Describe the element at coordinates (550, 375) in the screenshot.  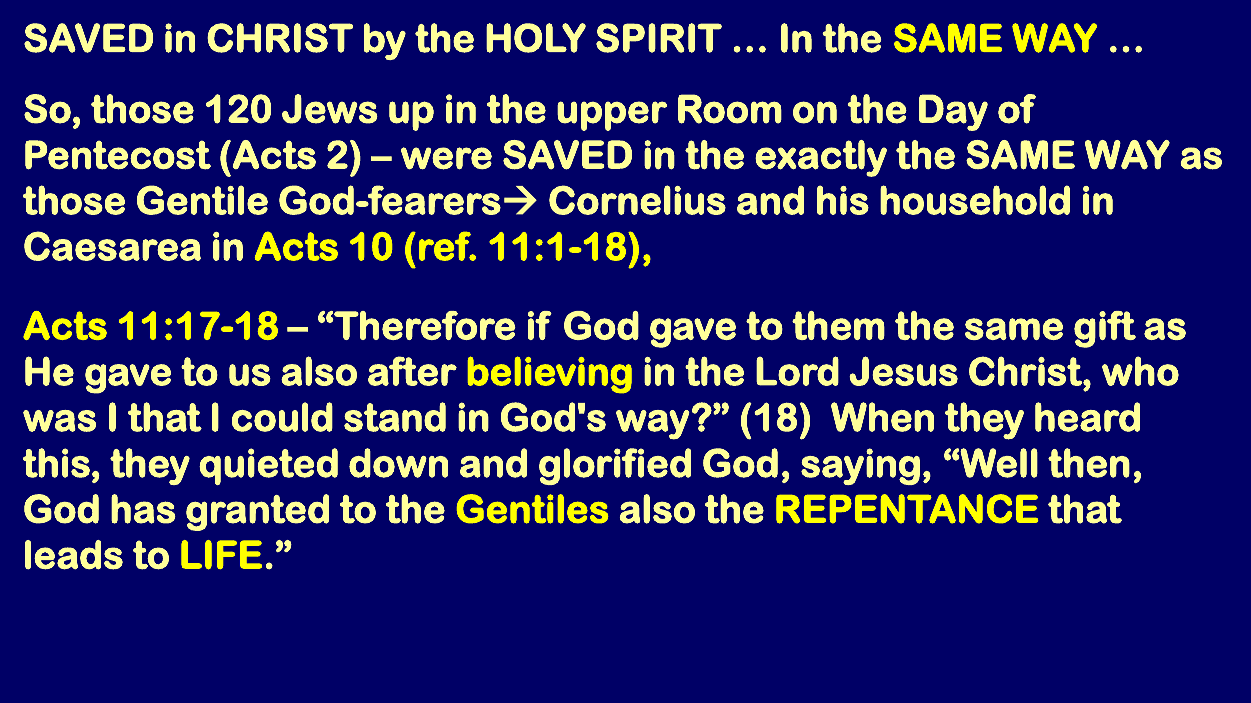
I see `believing` at that location.
